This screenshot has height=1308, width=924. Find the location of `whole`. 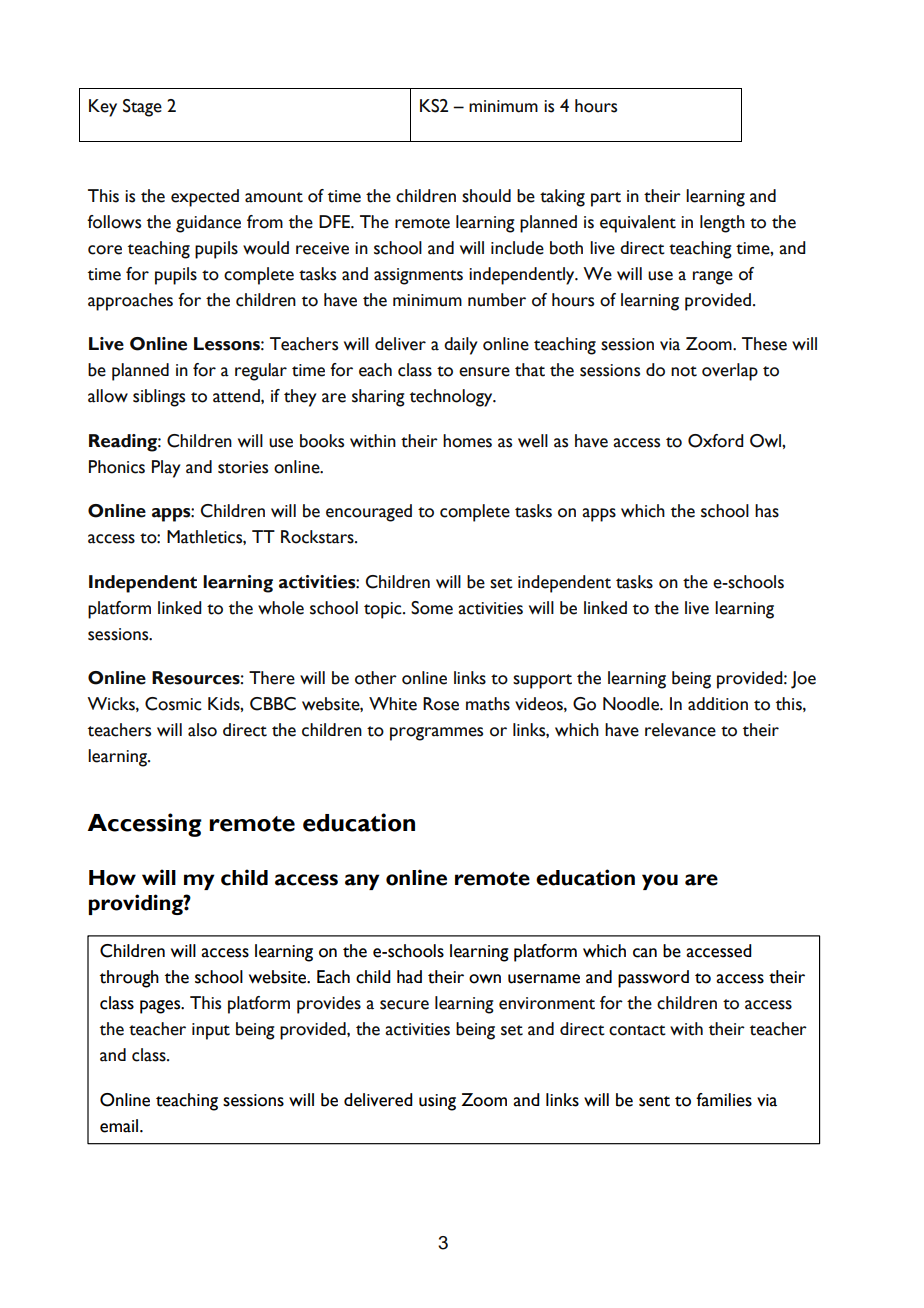

whole is located at coordinates (281, 608).
